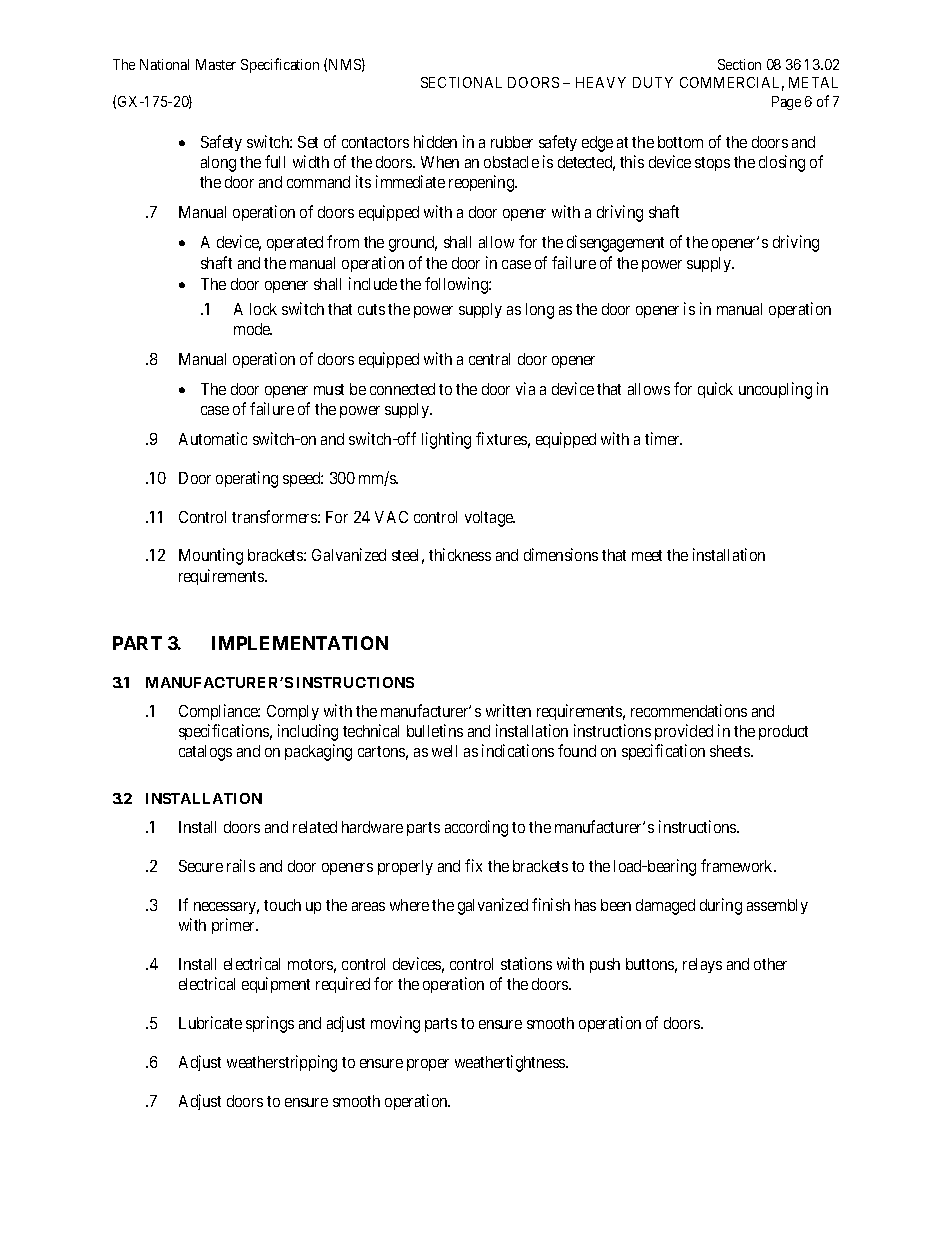  What do you see at coordinates (253, 329) in the screenshot?
I see `mode` at bounding box center [253, 329].
